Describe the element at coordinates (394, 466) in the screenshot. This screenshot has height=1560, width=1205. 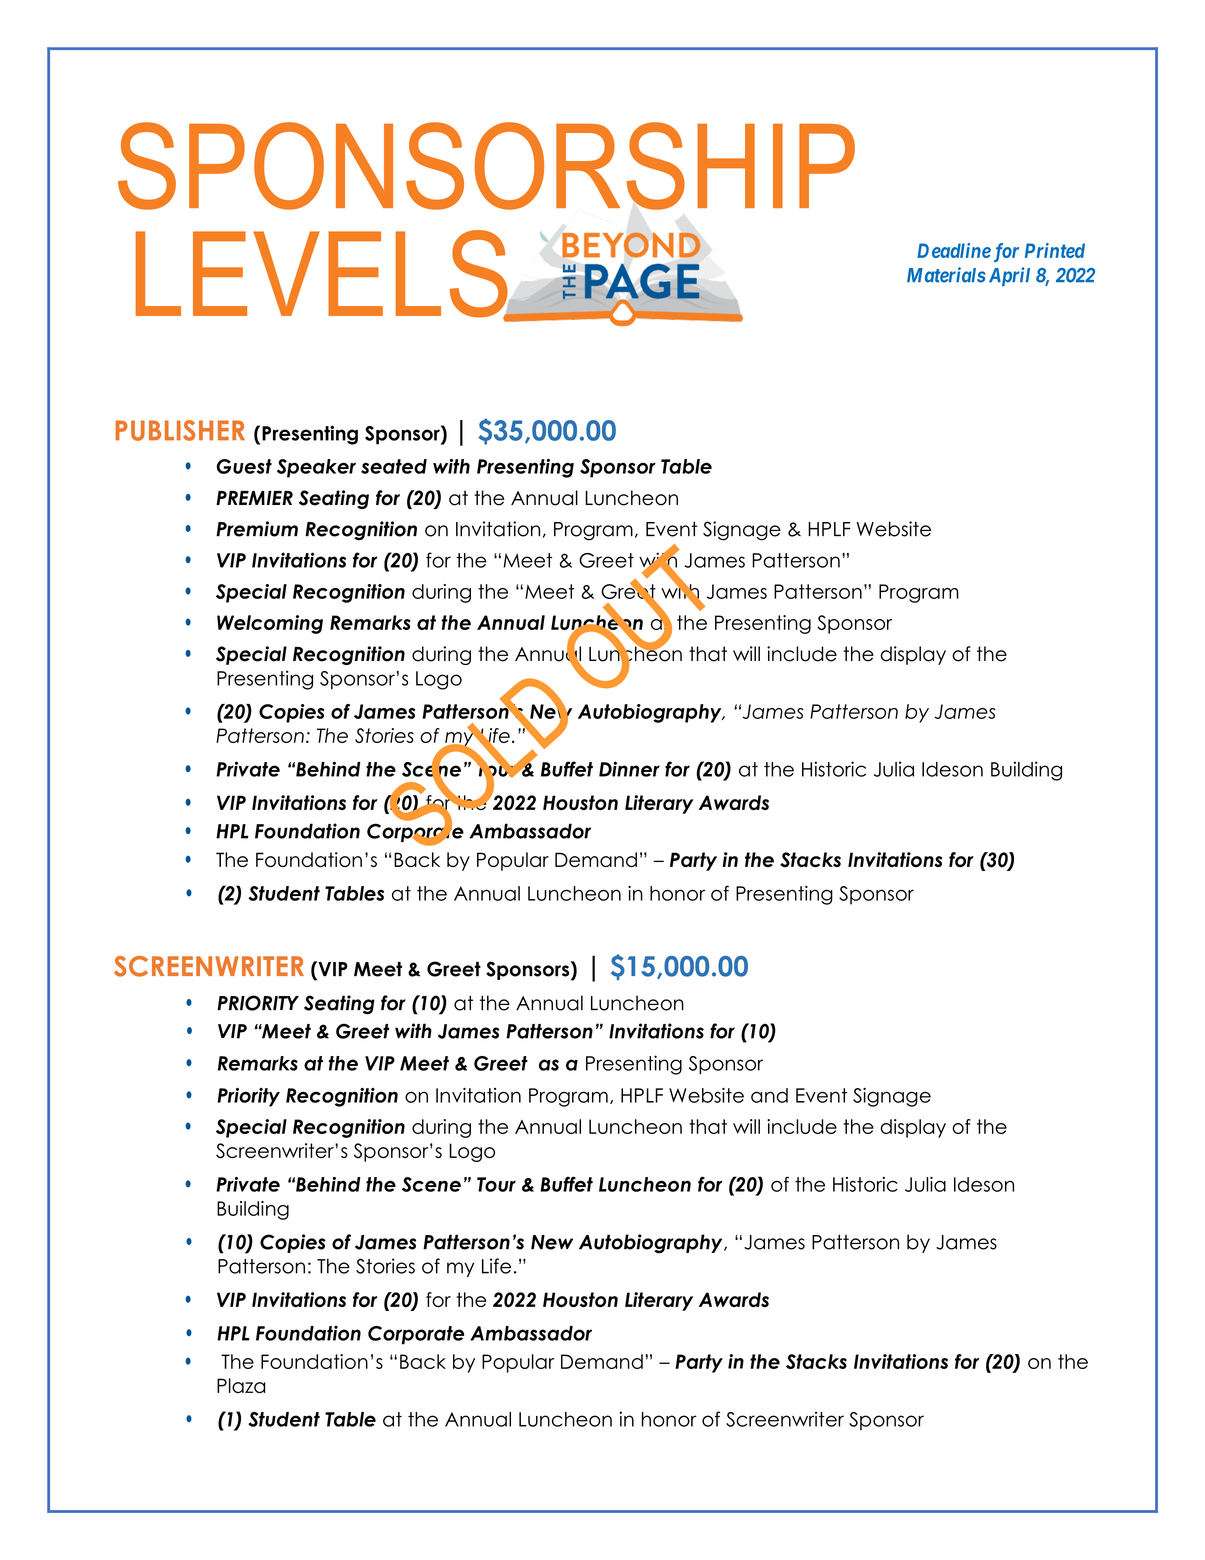
I see `seated` at that location.
